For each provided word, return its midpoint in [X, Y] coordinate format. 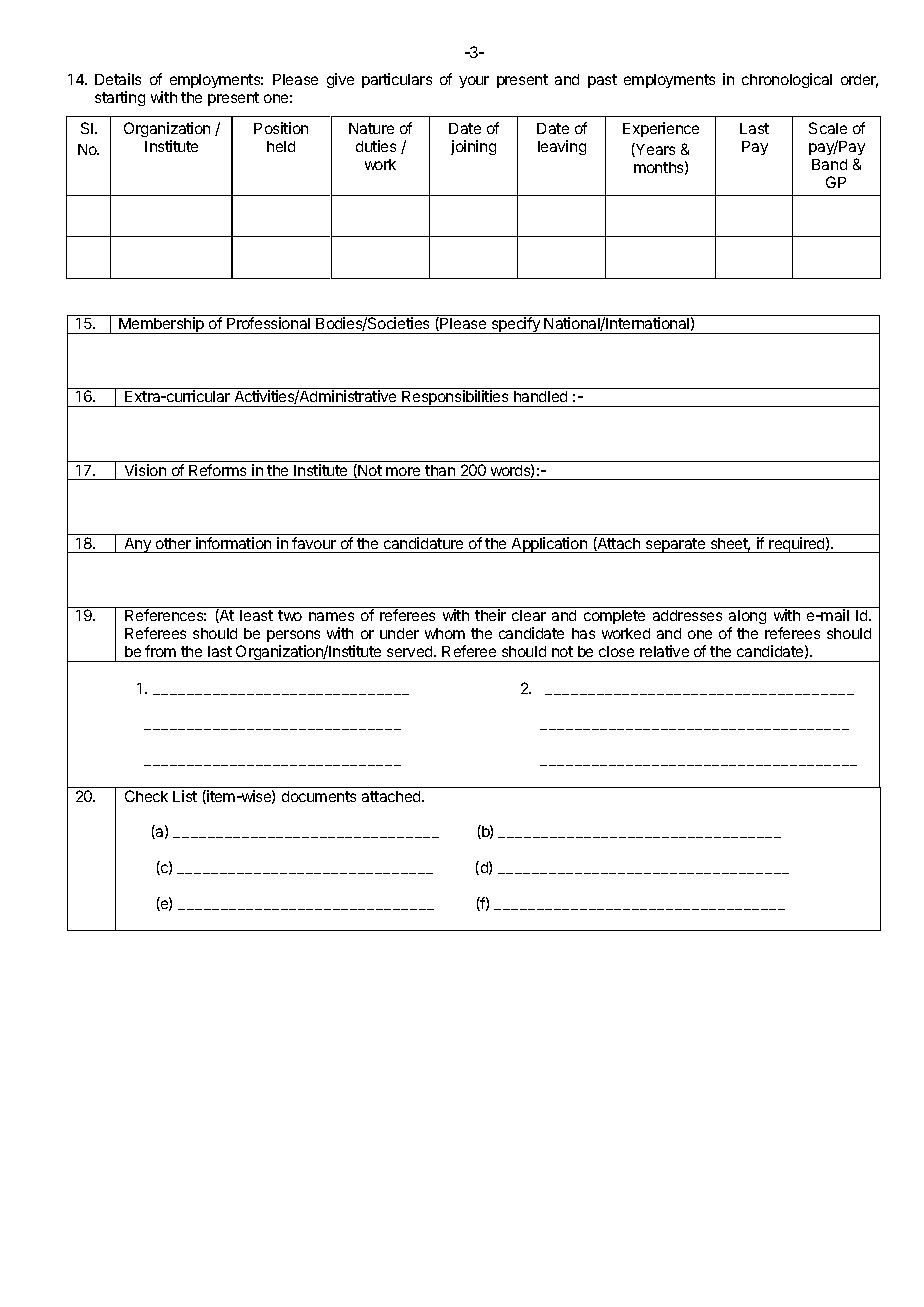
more [403, 471]
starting [120, 98]
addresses [687, 615]
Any [138, 545]
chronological [787, 80]
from [160, 651]
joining [473, 147]
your [474, 82]
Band [829, 164]
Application [549, 545]
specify [515, 325]
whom [445, 633]
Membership [162, 325]
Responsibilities [455, 398]
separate [676, 545]
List [185, 796]
